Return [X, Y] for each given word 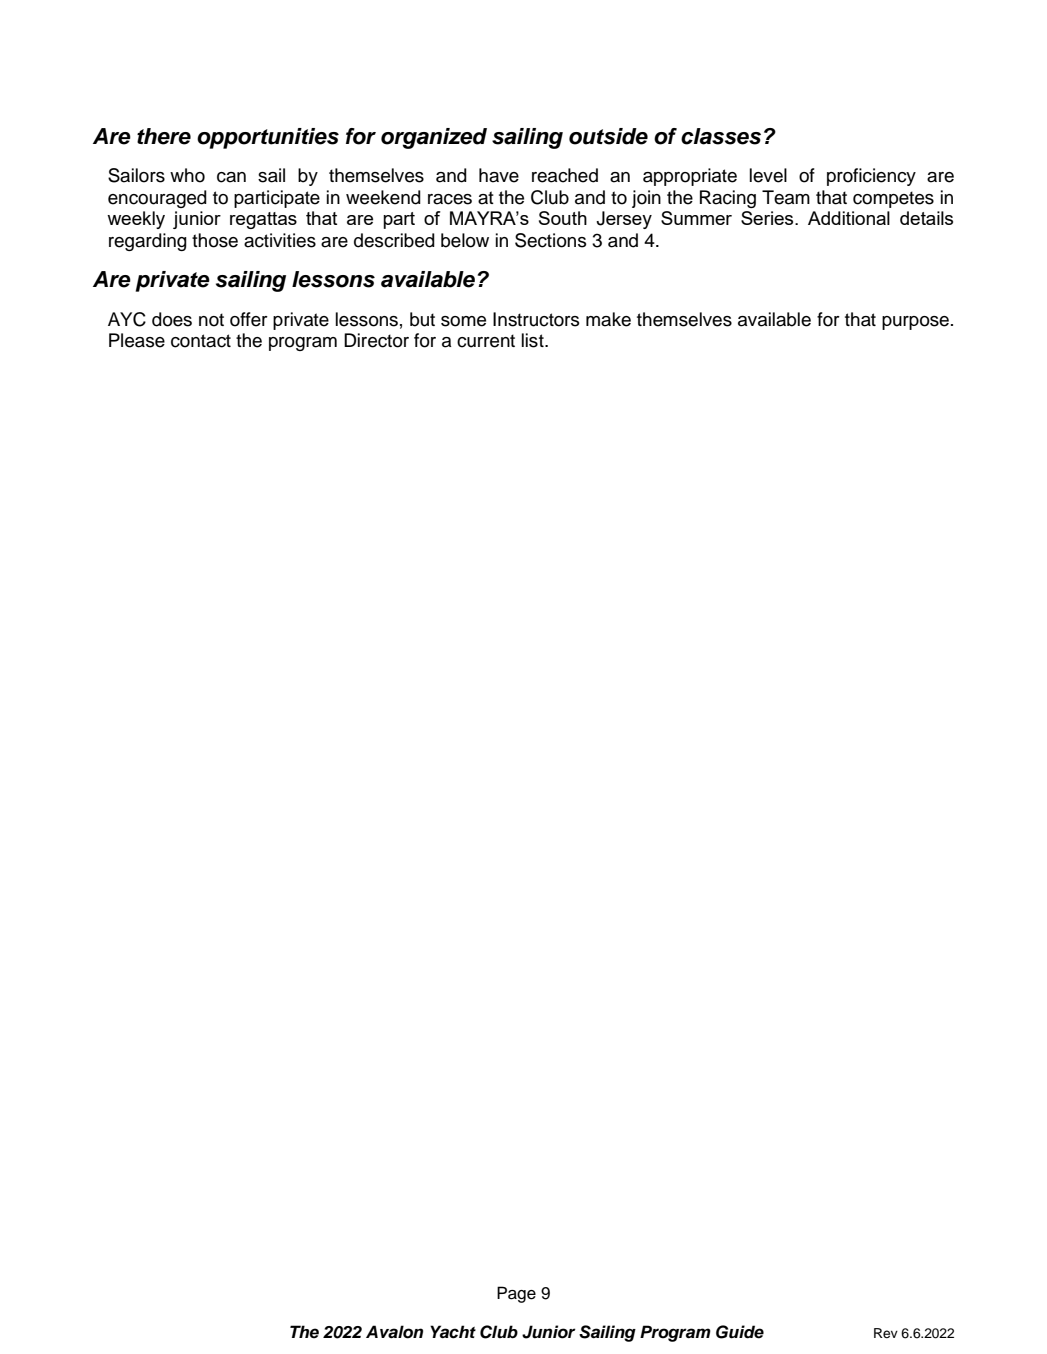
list [534, 340]
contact [201, 341]
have [499, 175]
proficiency [871, 177]
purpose [915, 323]
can [231, 177]
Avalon [394, 1332]
